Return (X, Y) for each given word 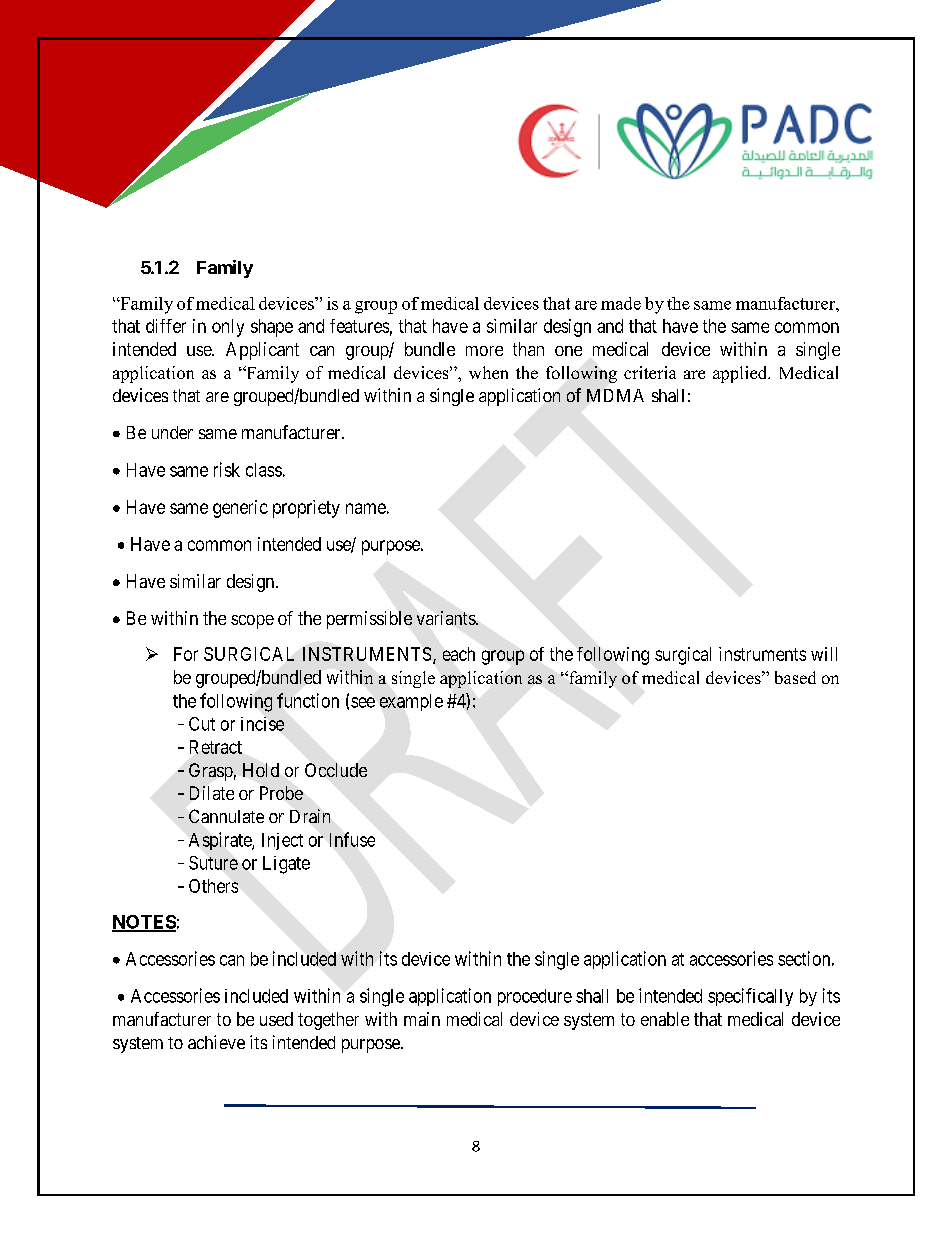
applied (741, 374)
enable (665, 1019)
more (484, 351)
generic (240, 509)
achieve (216, 1042)
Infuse (352, 839)
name (366, 508)
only (228, 328)
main (422, 1019)
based (795, 677)
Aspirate (221, 841)
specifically (750, 997)
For (186, 654)
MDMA (615, 395)
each (459, 654)
